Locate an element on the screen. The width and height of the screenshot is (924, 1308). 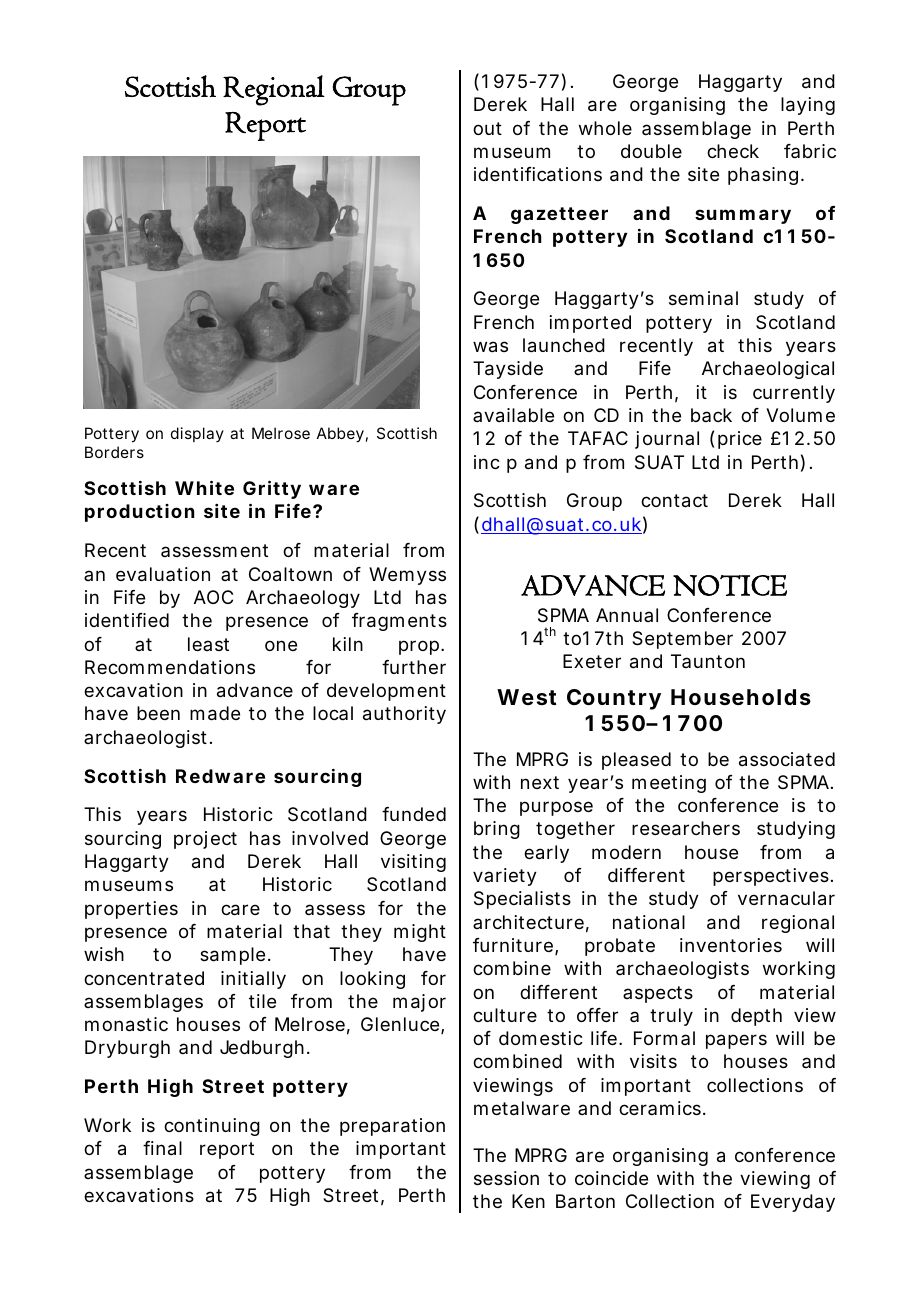
check is located at coordinates (733, 151).
